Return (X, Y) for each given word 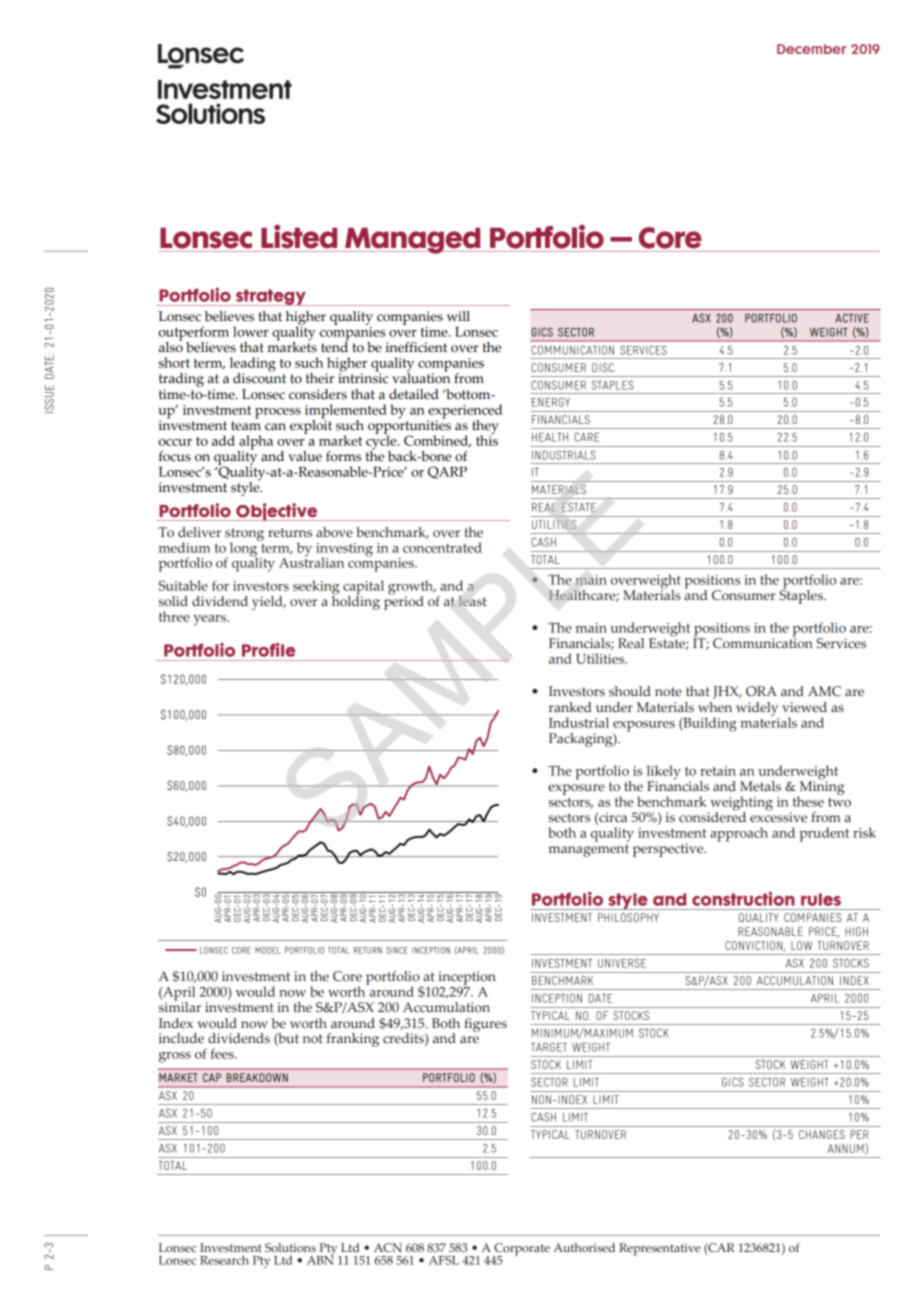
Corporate (521, 1250)
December (812, 49)
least (472, 601)
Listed (299, 236)
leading (253, 365)
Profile (268, 650)
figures (485, 1025)
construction (743, 899)
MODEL (268, 950)
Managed (413, 240)
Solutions (290, 1247)
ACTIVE (852, 318)
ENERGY (551, 402)
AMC (824, 691)
